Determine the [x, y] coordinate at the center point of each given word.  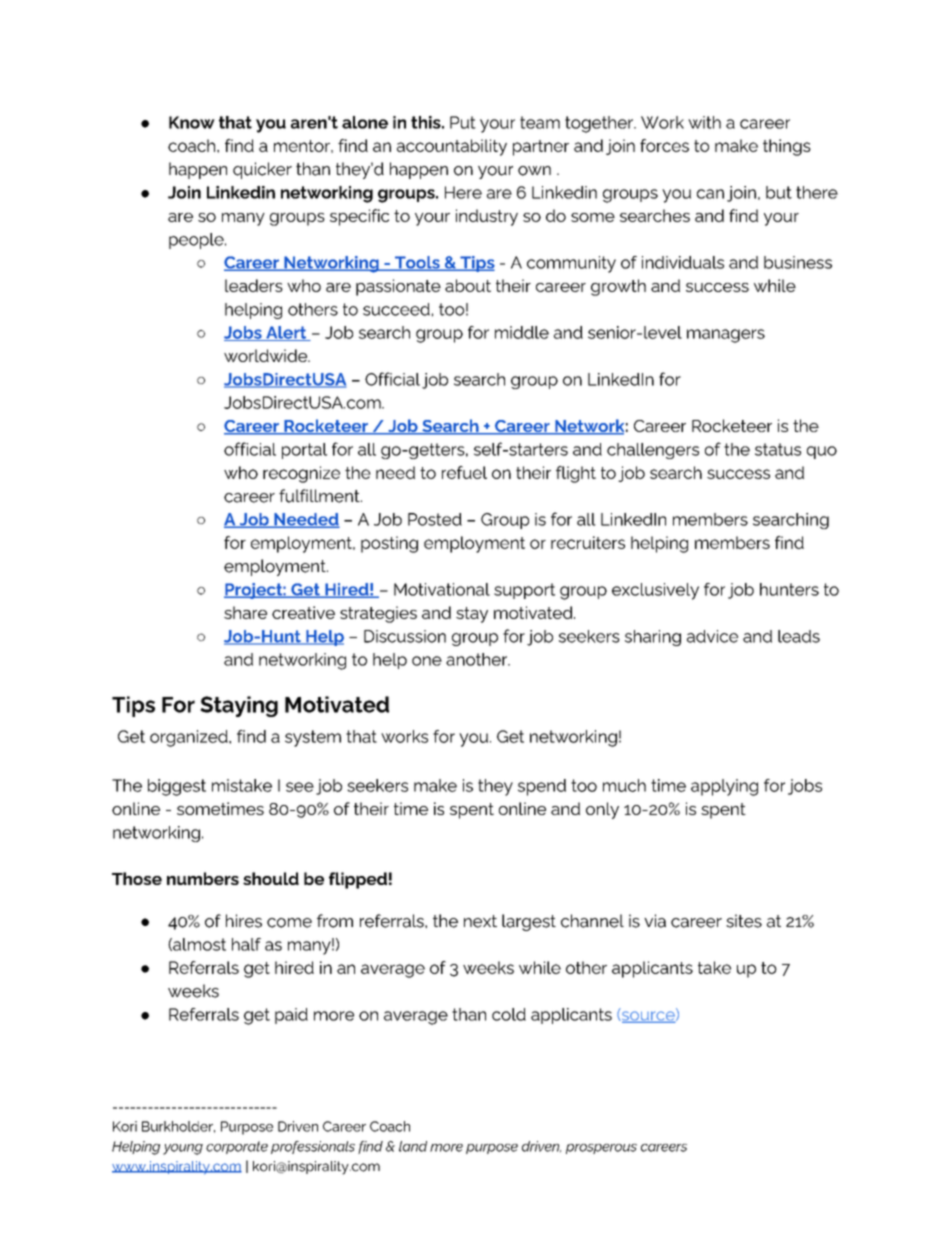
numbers [203, 878]
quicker [262, 170]
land [413, 1146]
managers [726, 336]
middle [522, 332]
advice [712, 636]
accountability [452, 147]
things [787, 147]
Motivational [442, 589]
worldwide [267, 355]
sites [744, 921]
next [480, 921]
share [245, 612]
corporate [237, 1147]
